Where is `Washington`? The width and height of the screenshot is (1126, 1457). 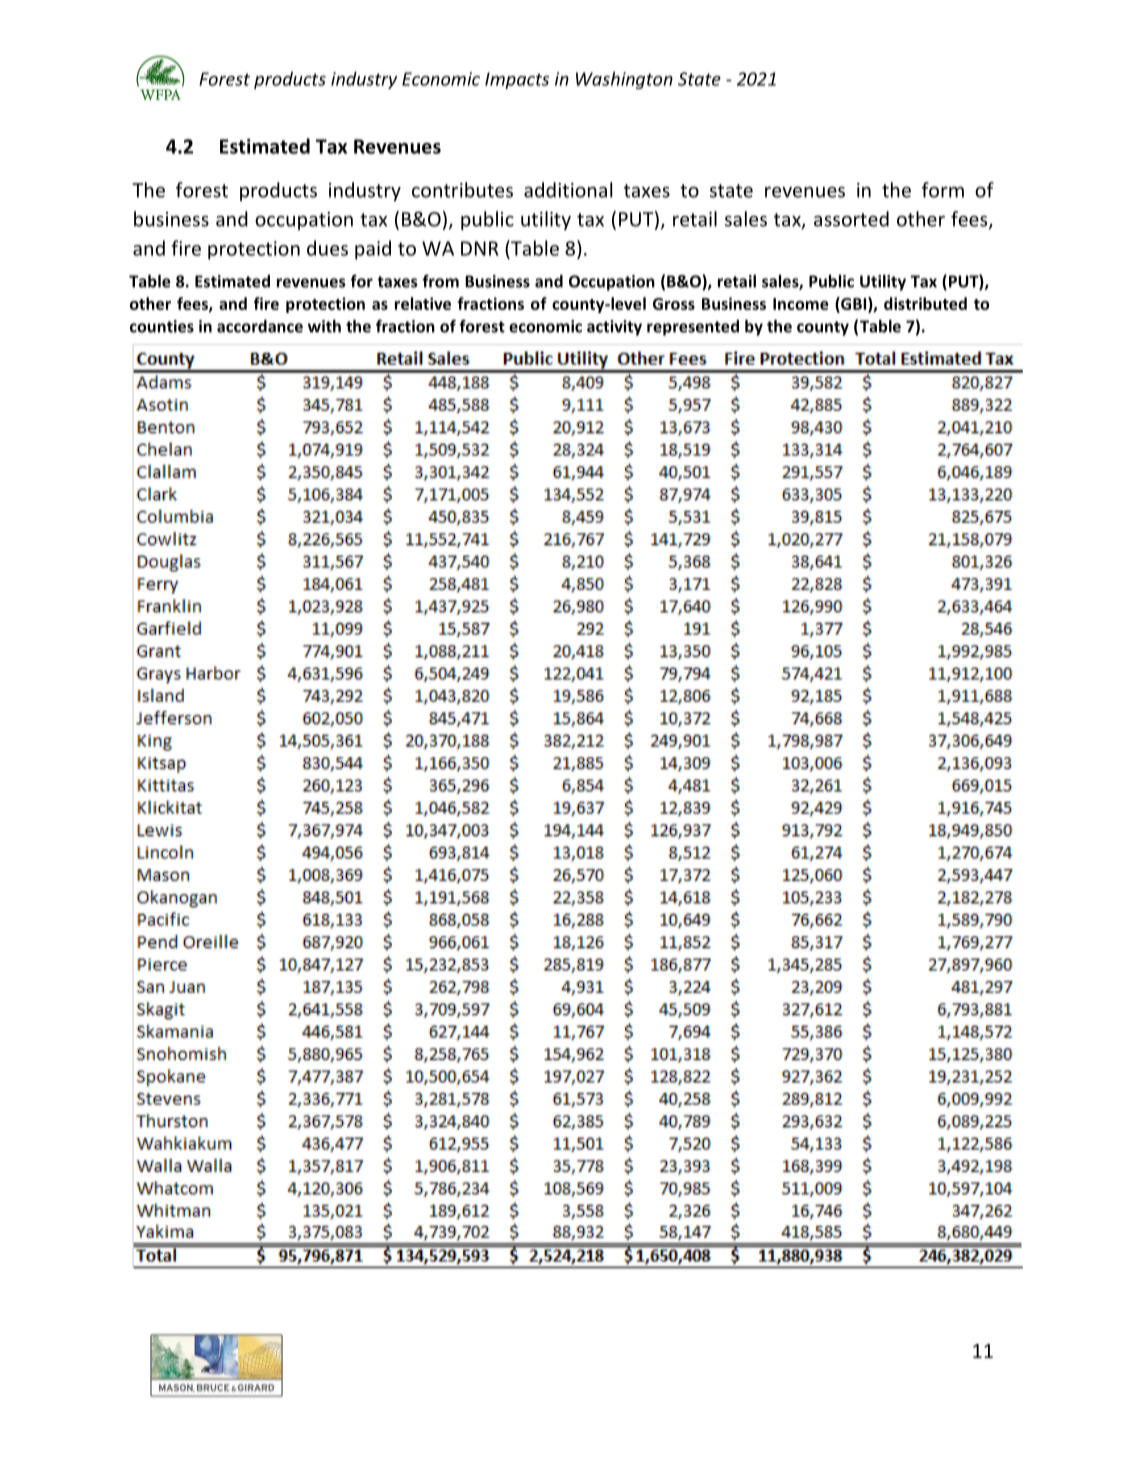 Washington is located at coordinates (624, 80).
